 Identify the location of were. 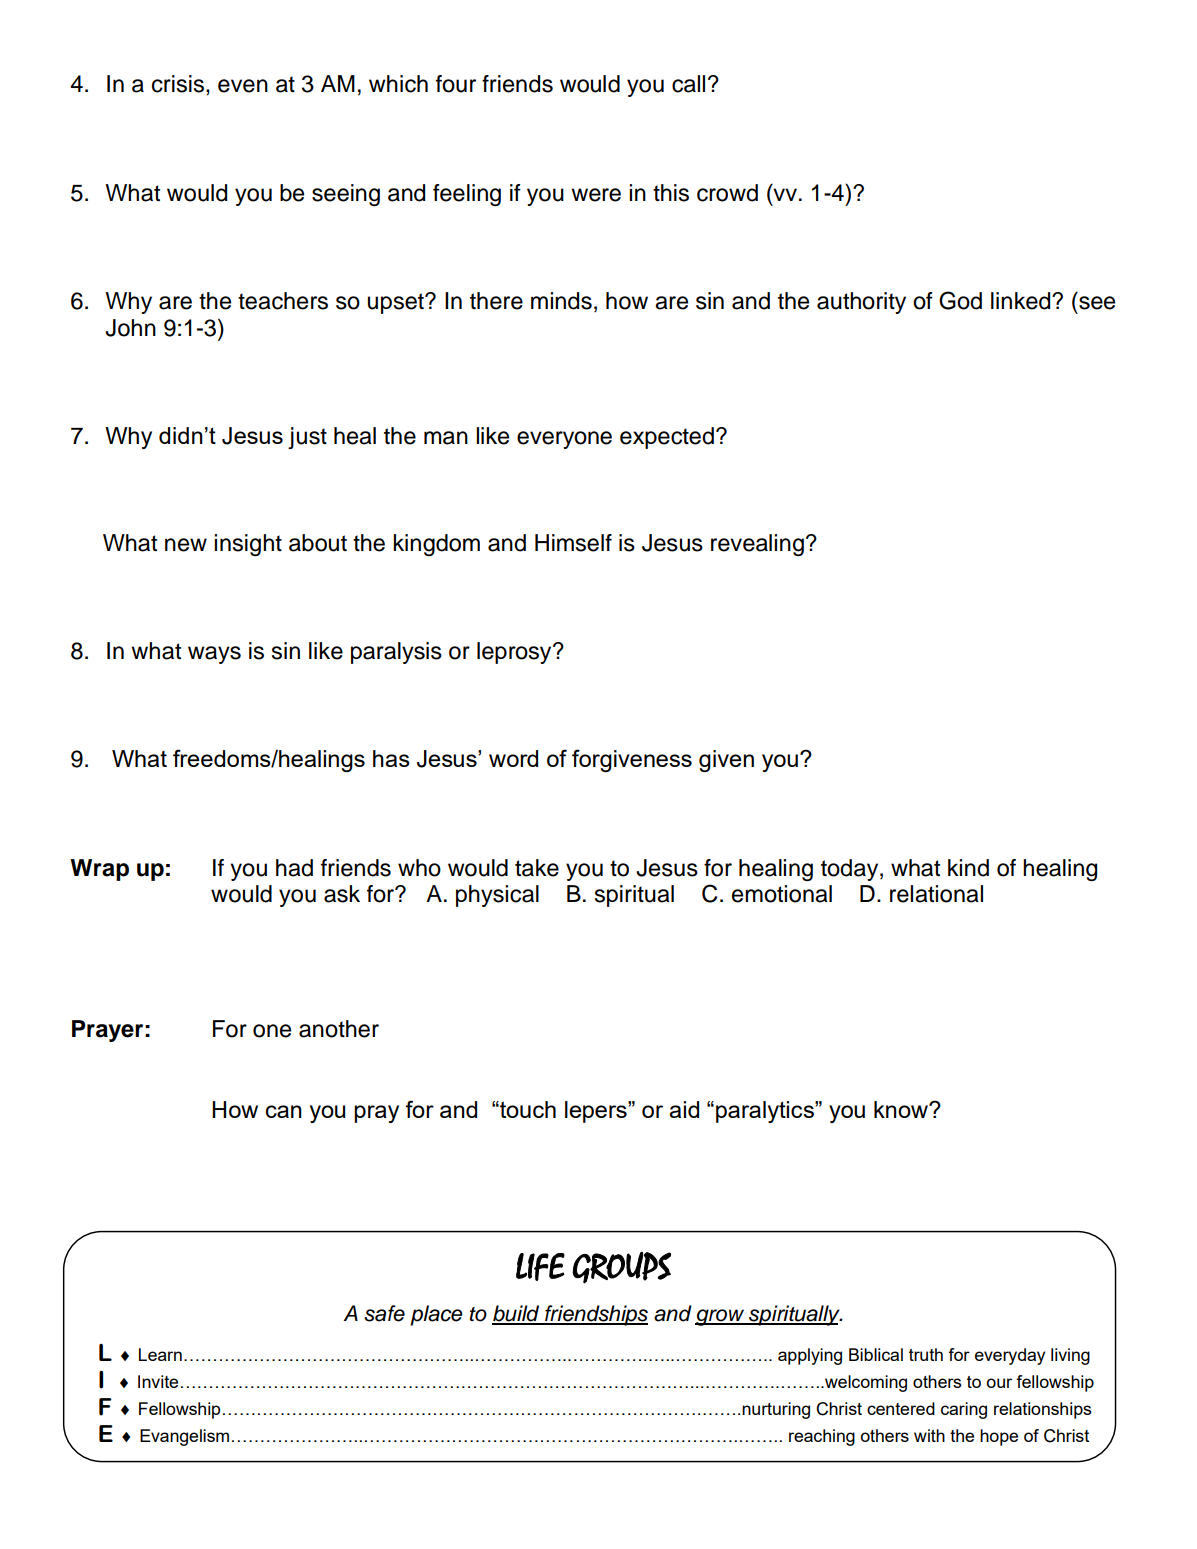
(596, 195).
